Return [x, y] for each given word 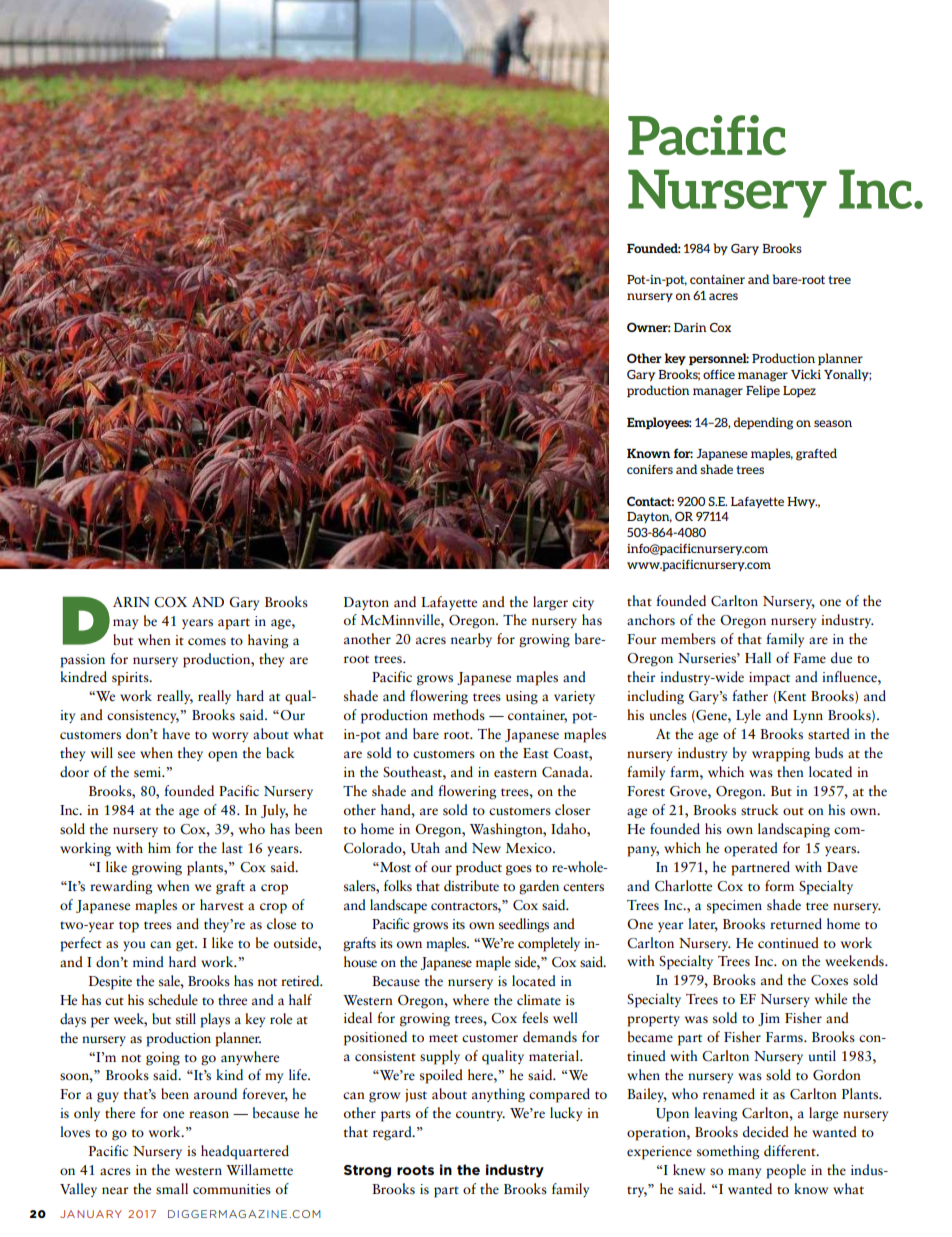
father [750, 696]
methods [459, 714]
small [172, 1189]
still [186, 1018]
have [176, 733]
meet [443, 1038]
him [159, 847]
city [583, 603]
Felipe [763, 391]
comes [207, 642]
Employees [659, 423]
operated [751, 849]
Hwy [802, 502]
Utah [425, 848]
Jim [769, 1019]
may [125, 624]
